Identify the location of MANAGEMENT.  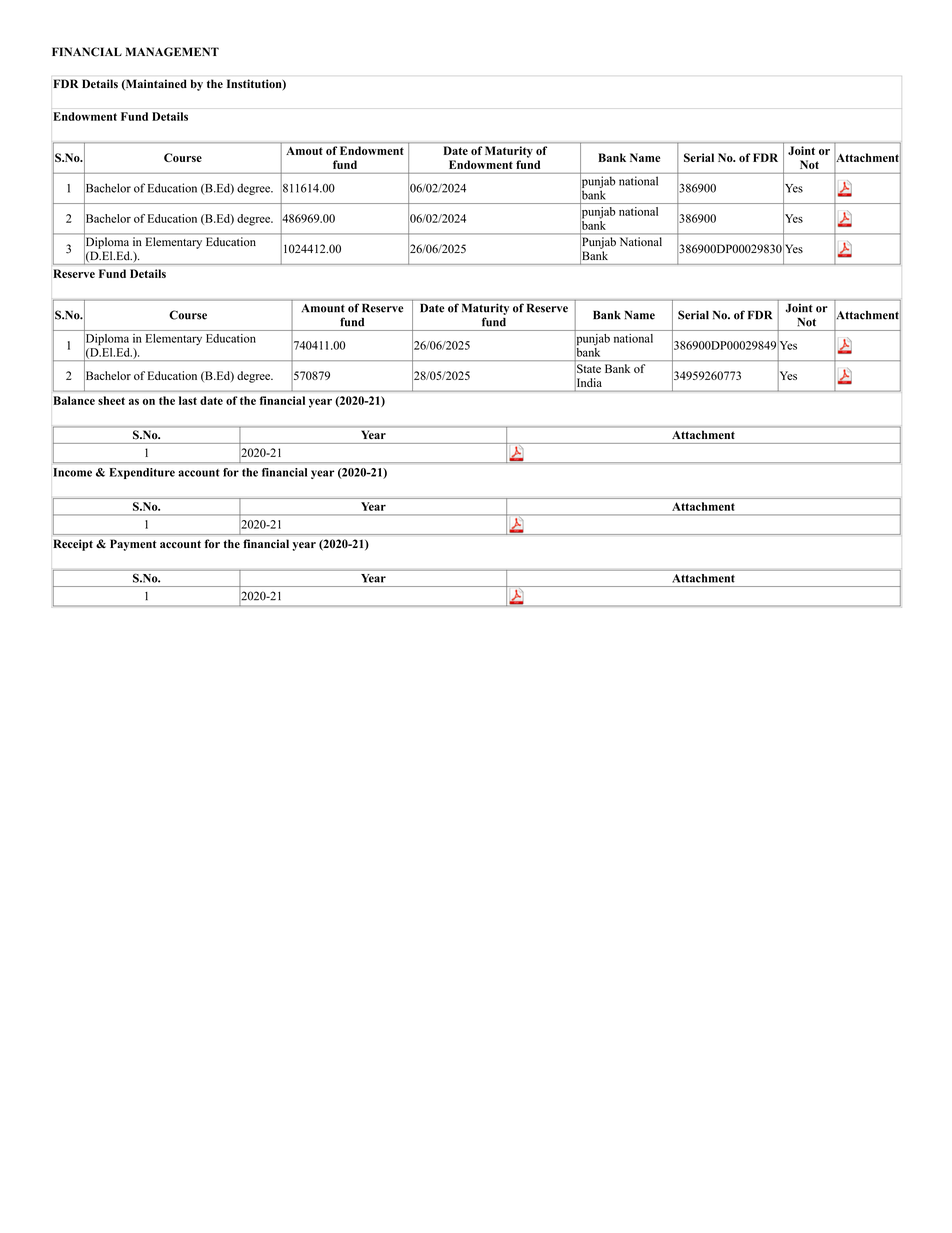
(172, 52).
